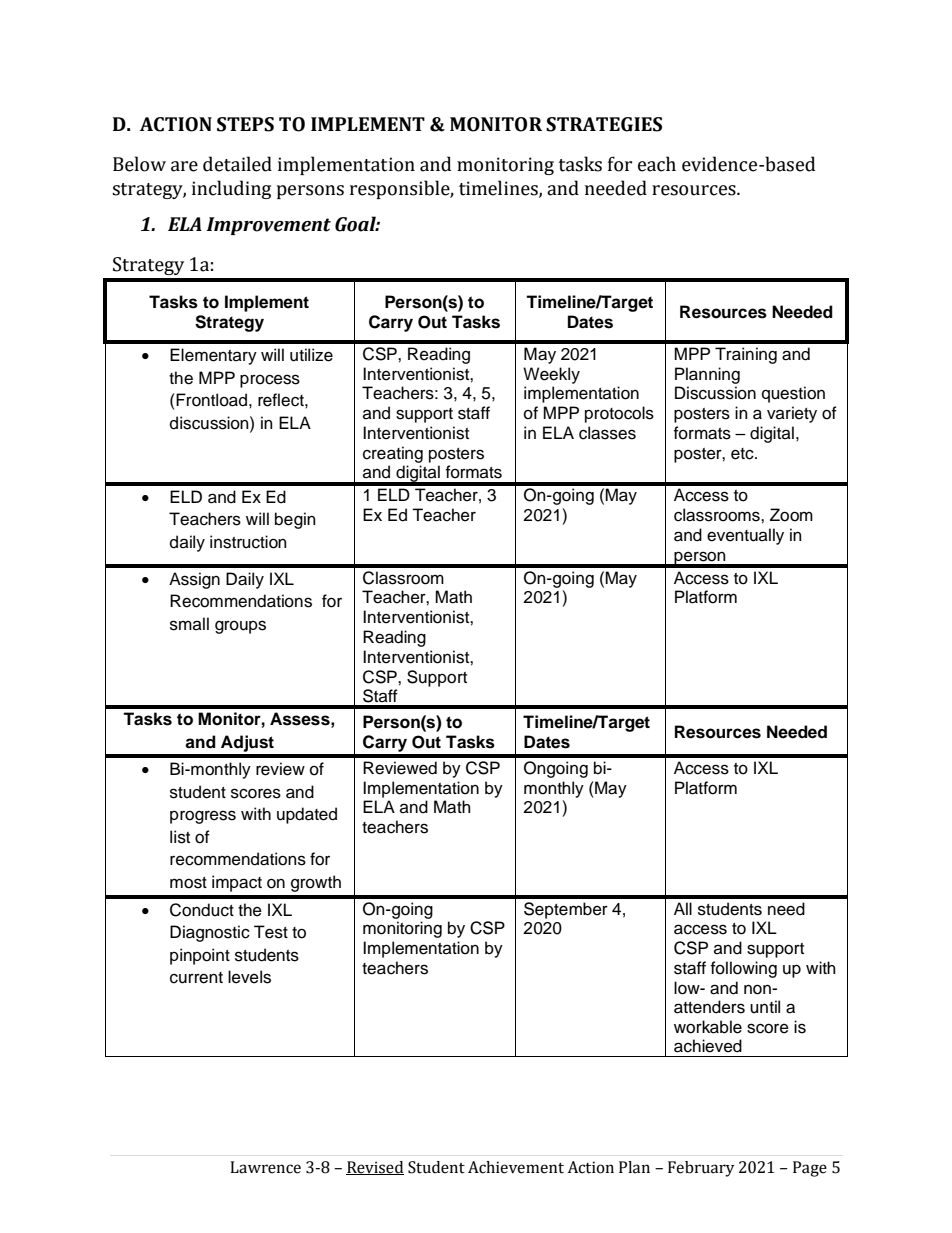  I want to click on Lawrence, so click(265, 1167).
